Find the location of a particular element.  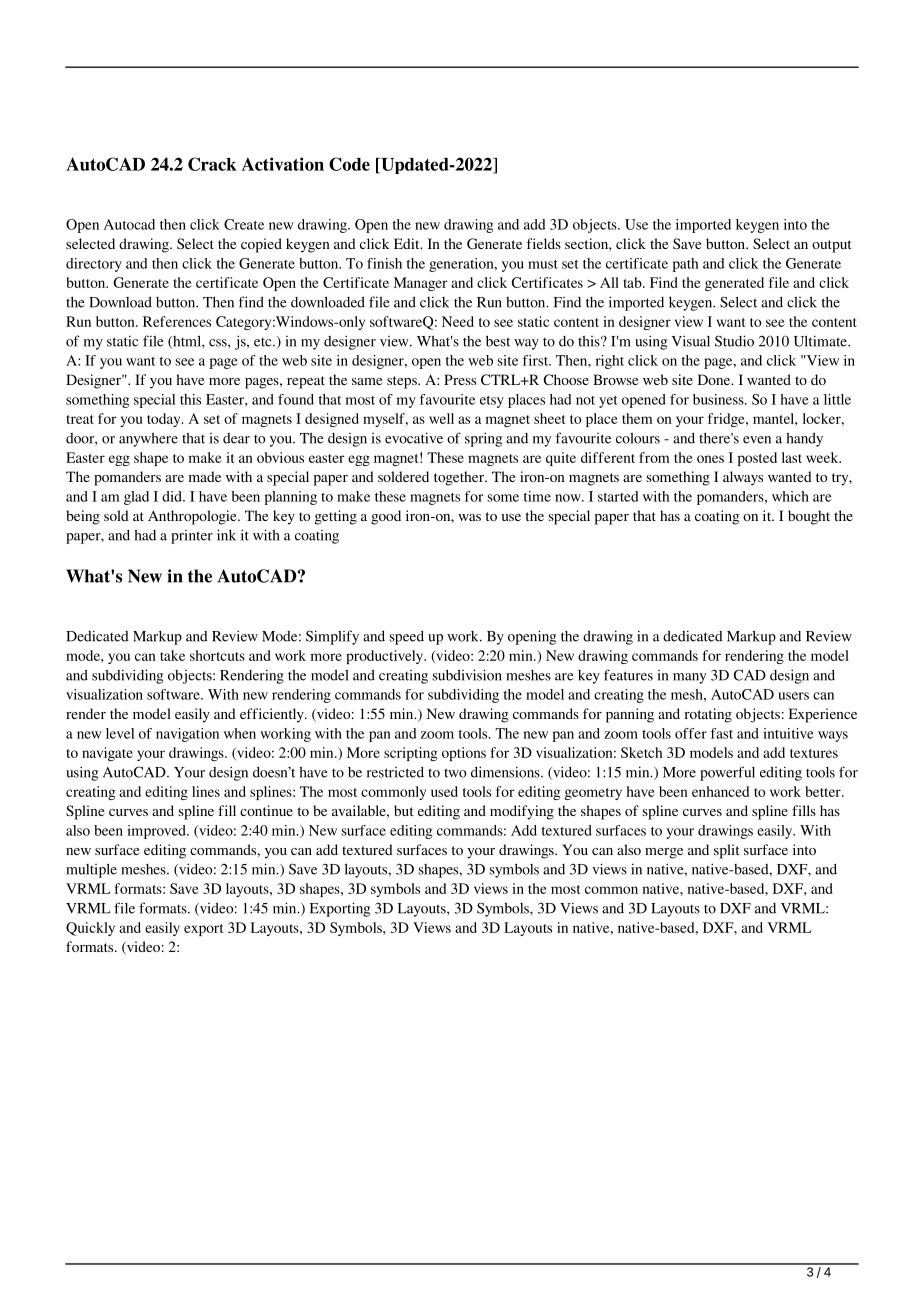

Quickly is located at coordinates (90, 929).
